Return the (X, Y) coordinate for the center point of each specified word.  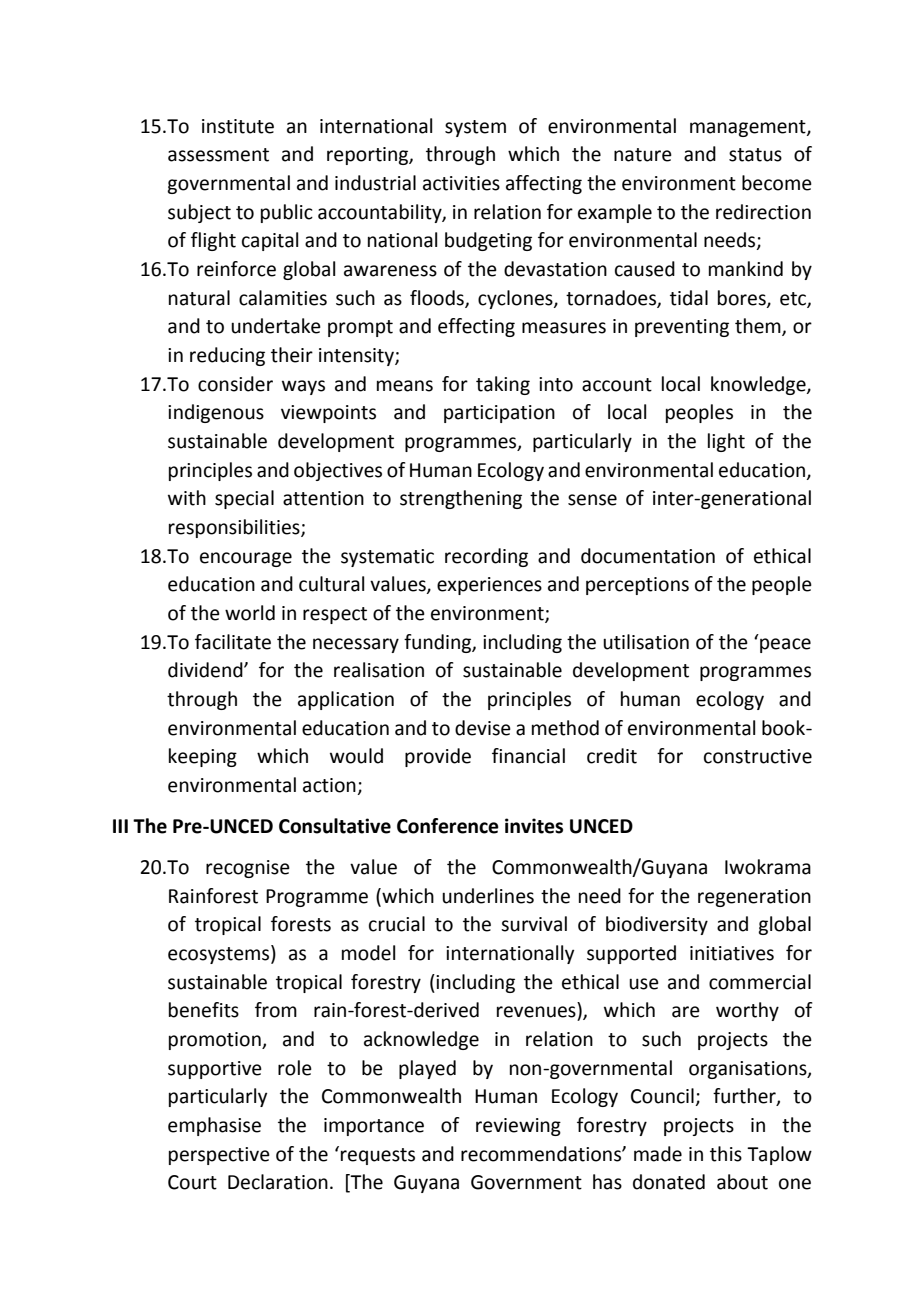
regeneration (754, 898)
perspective (219, 1156)
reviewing (518, 1127)
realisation (379, 670)
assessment (218, 155)
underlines (488, 896)
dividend (206, 670)
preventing (682, 328)
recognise (248, 869)
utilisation (646, 642)
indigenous (216, 413)
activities (461, 183)
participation (499, 414)
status (755, 155)
